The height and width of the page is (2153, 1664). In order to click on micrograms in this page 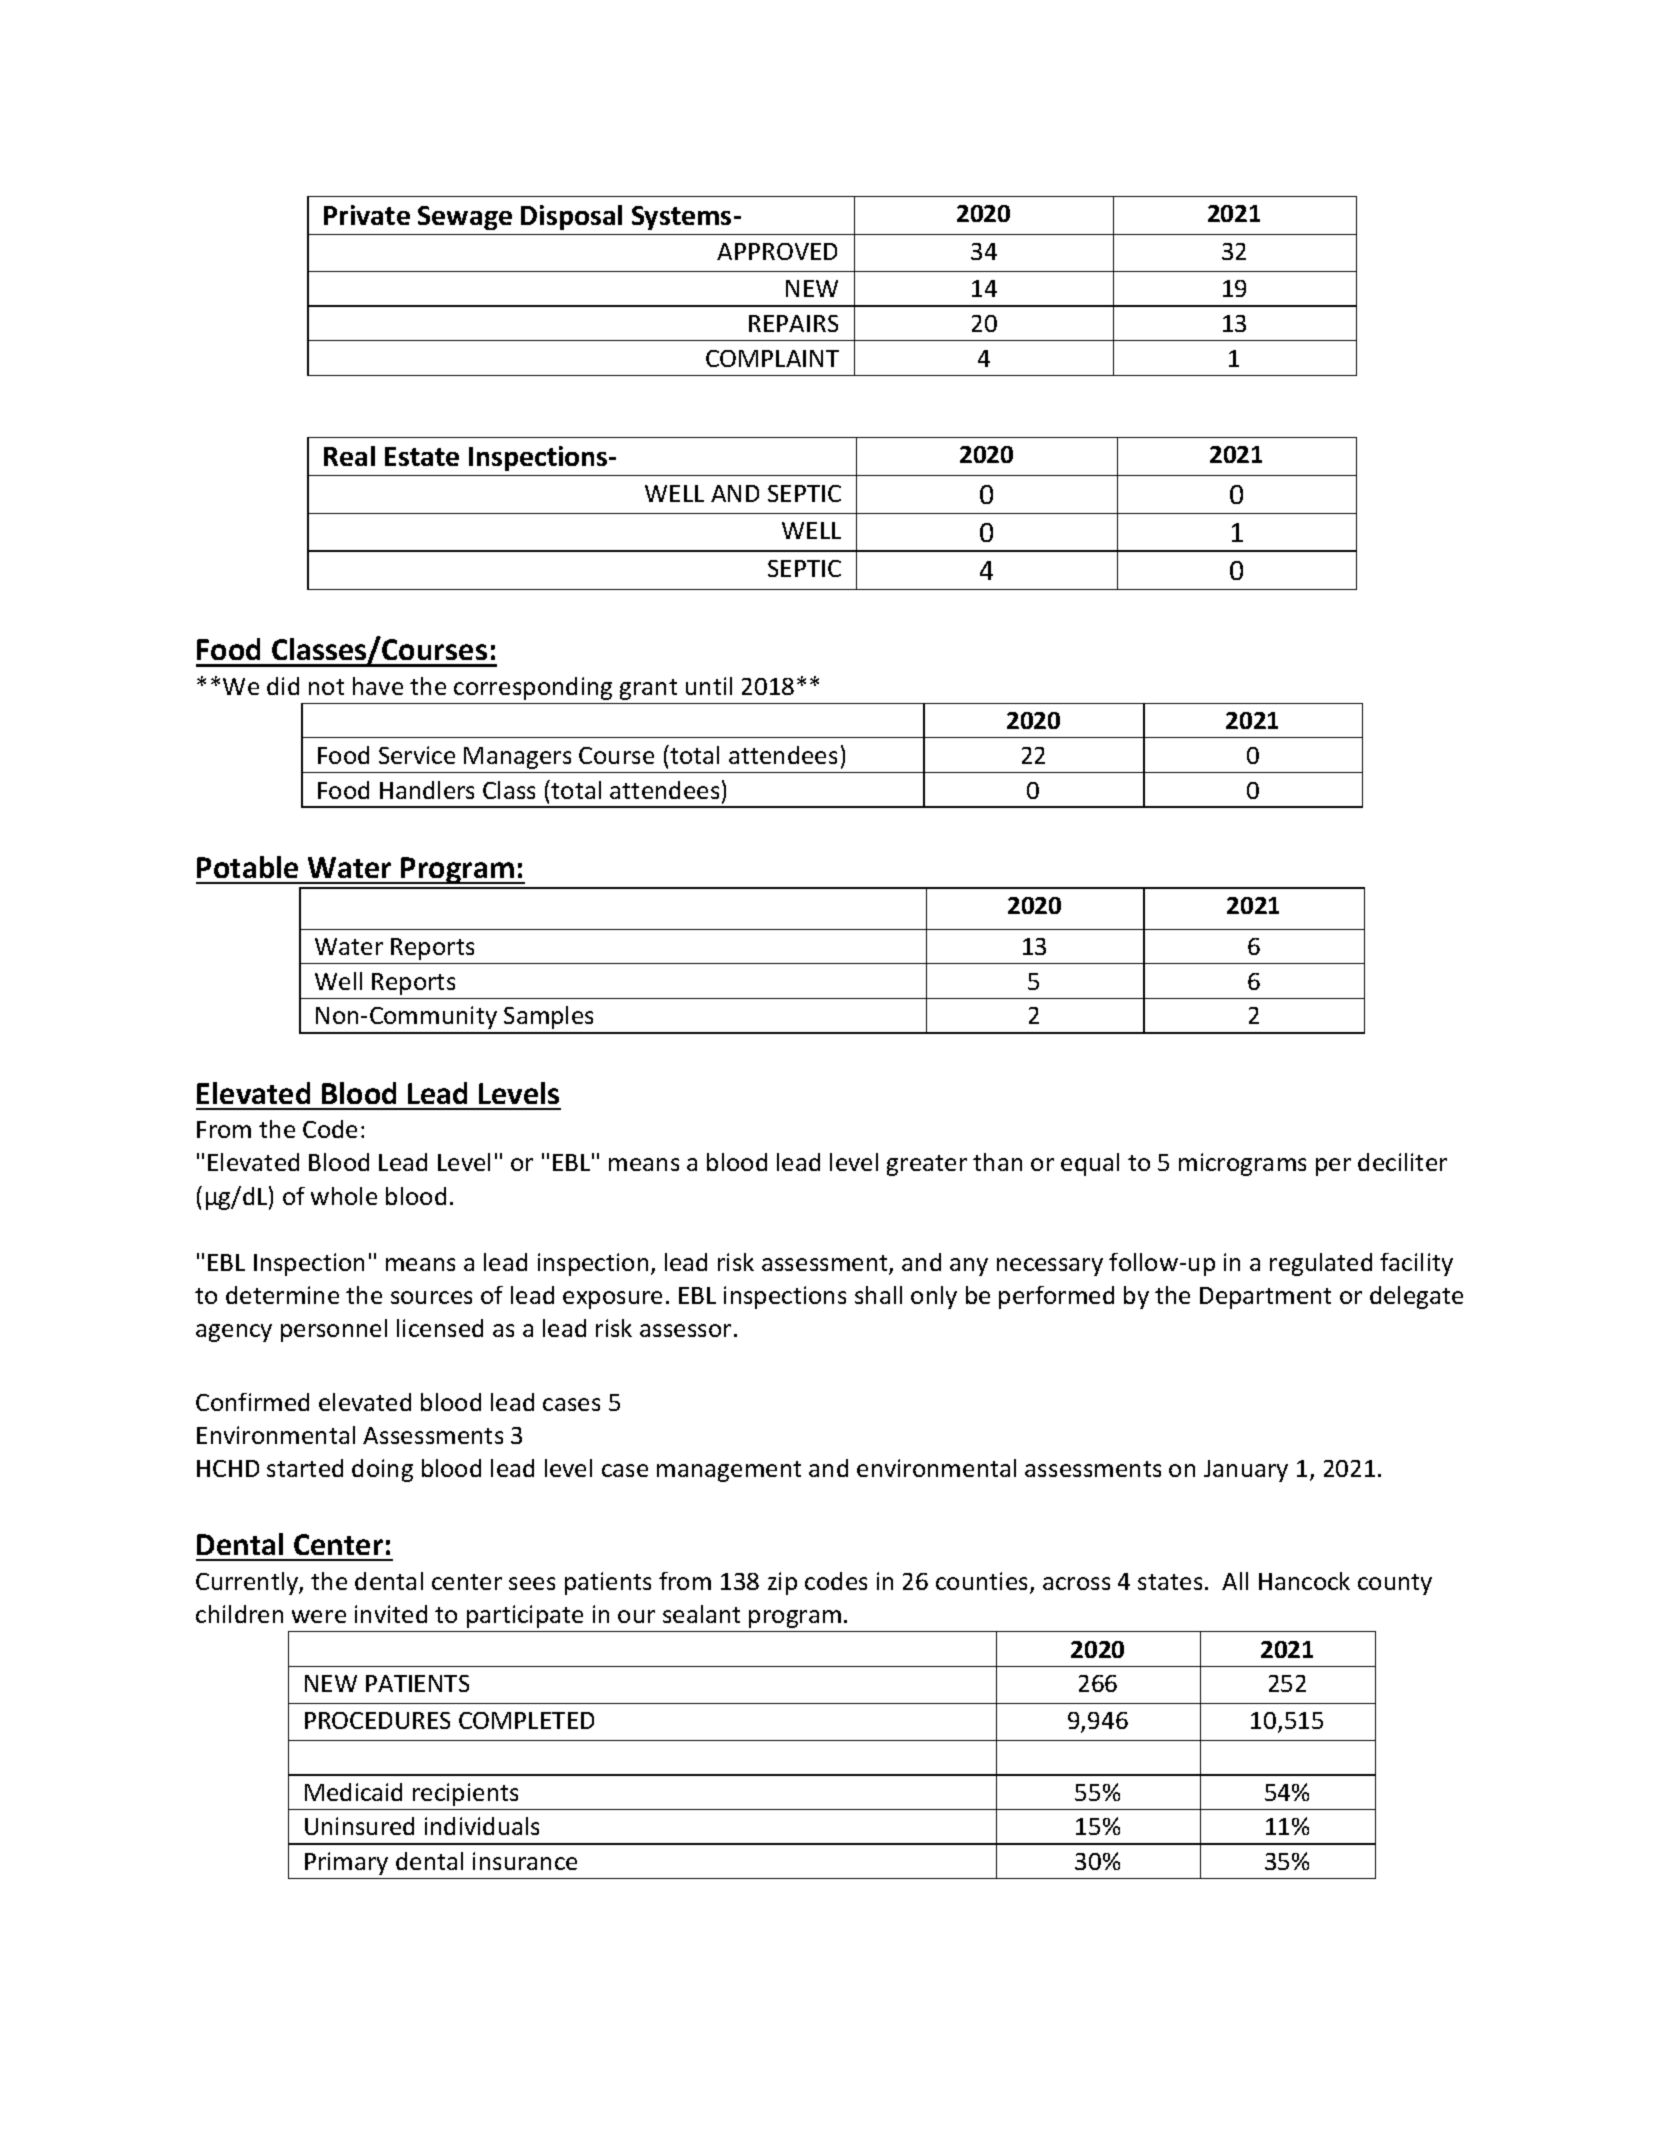, I will do `click(1242, 1164)`.
